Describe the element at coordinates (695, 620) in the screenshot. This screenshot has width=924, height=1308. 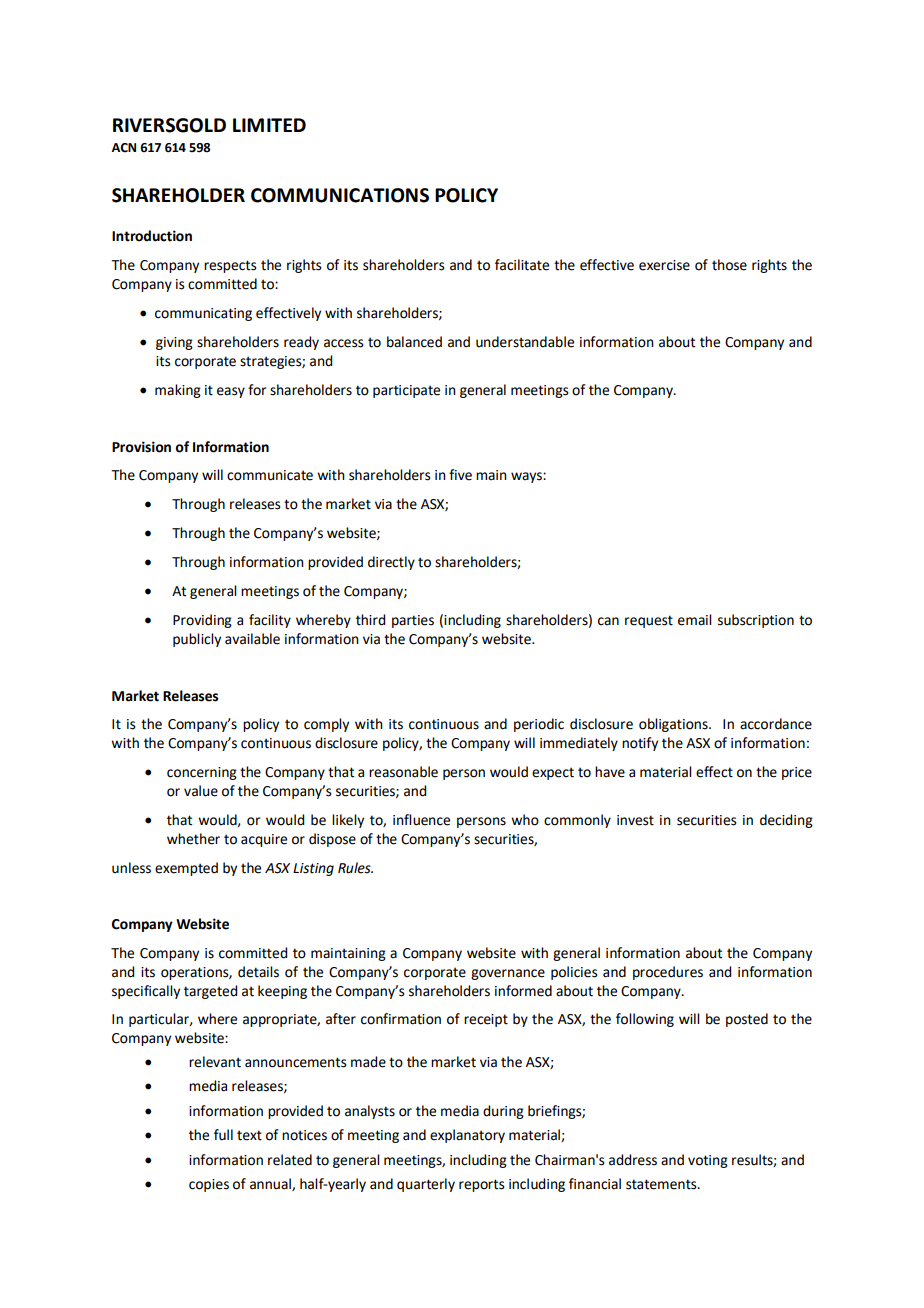
I see `email` at that location.
